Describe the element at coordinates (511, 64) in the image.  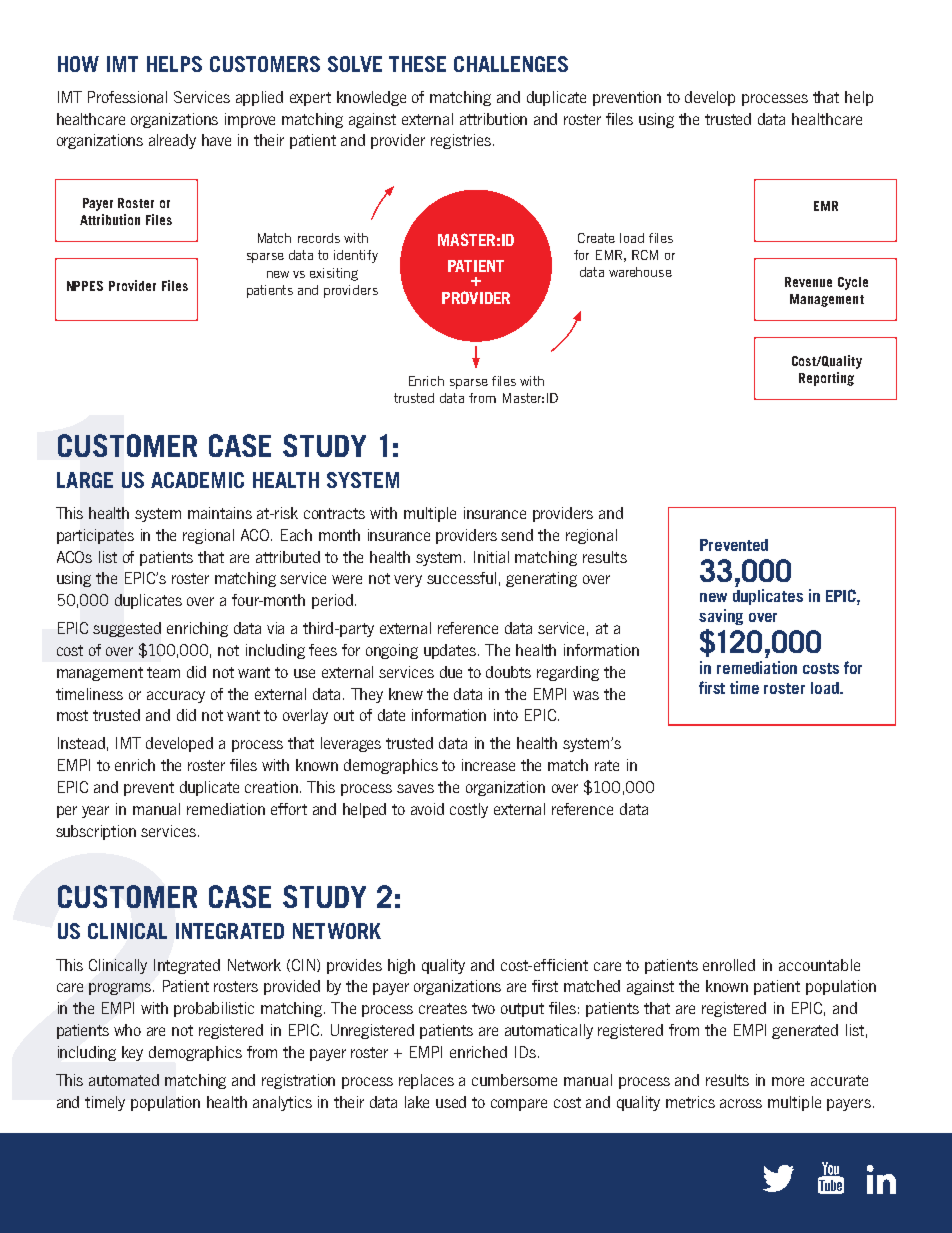
I see `CHALLENGES` at that location.
